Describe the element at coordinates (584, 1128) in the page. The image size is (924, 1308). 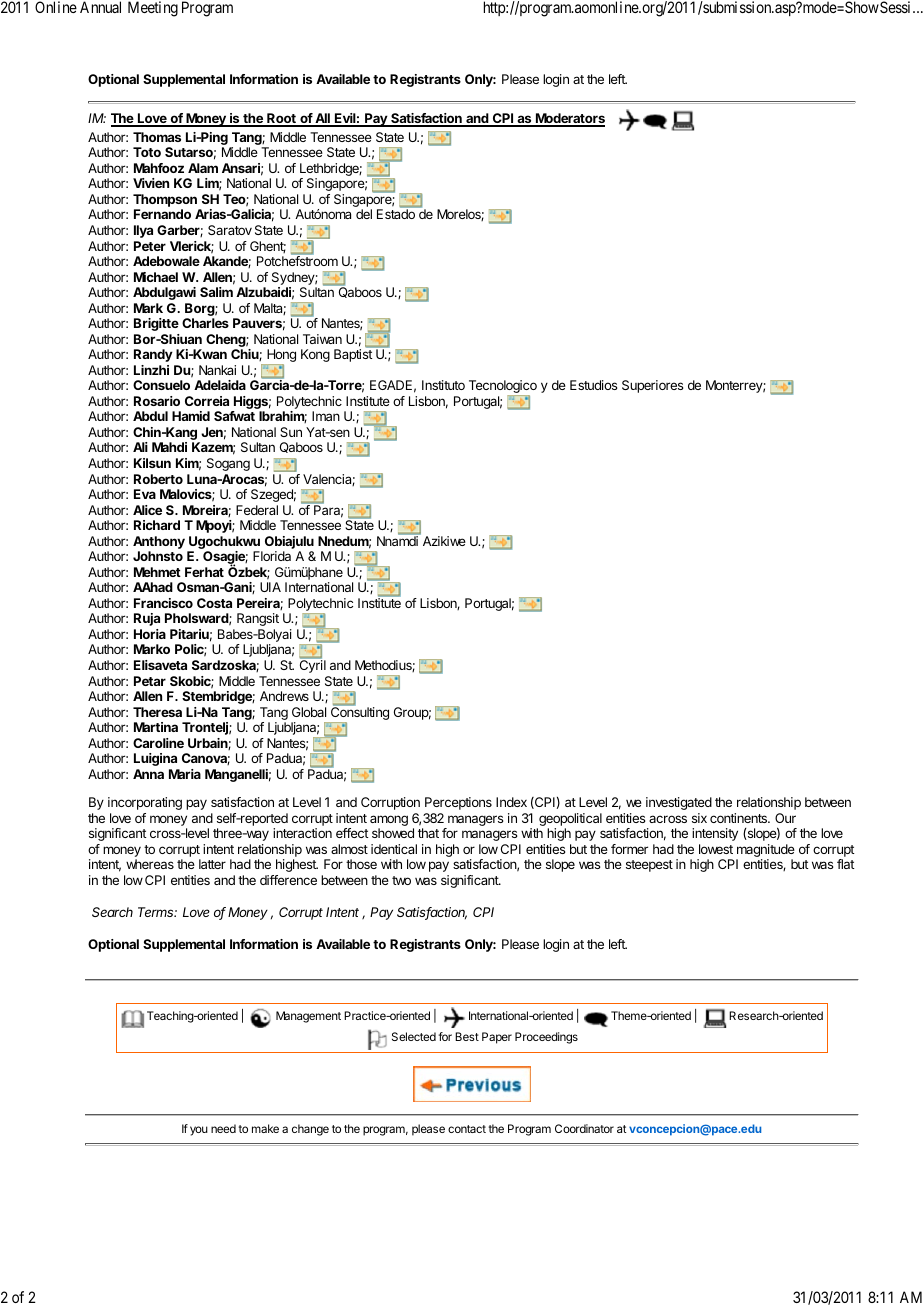
I see `Coordinator` at that location.
